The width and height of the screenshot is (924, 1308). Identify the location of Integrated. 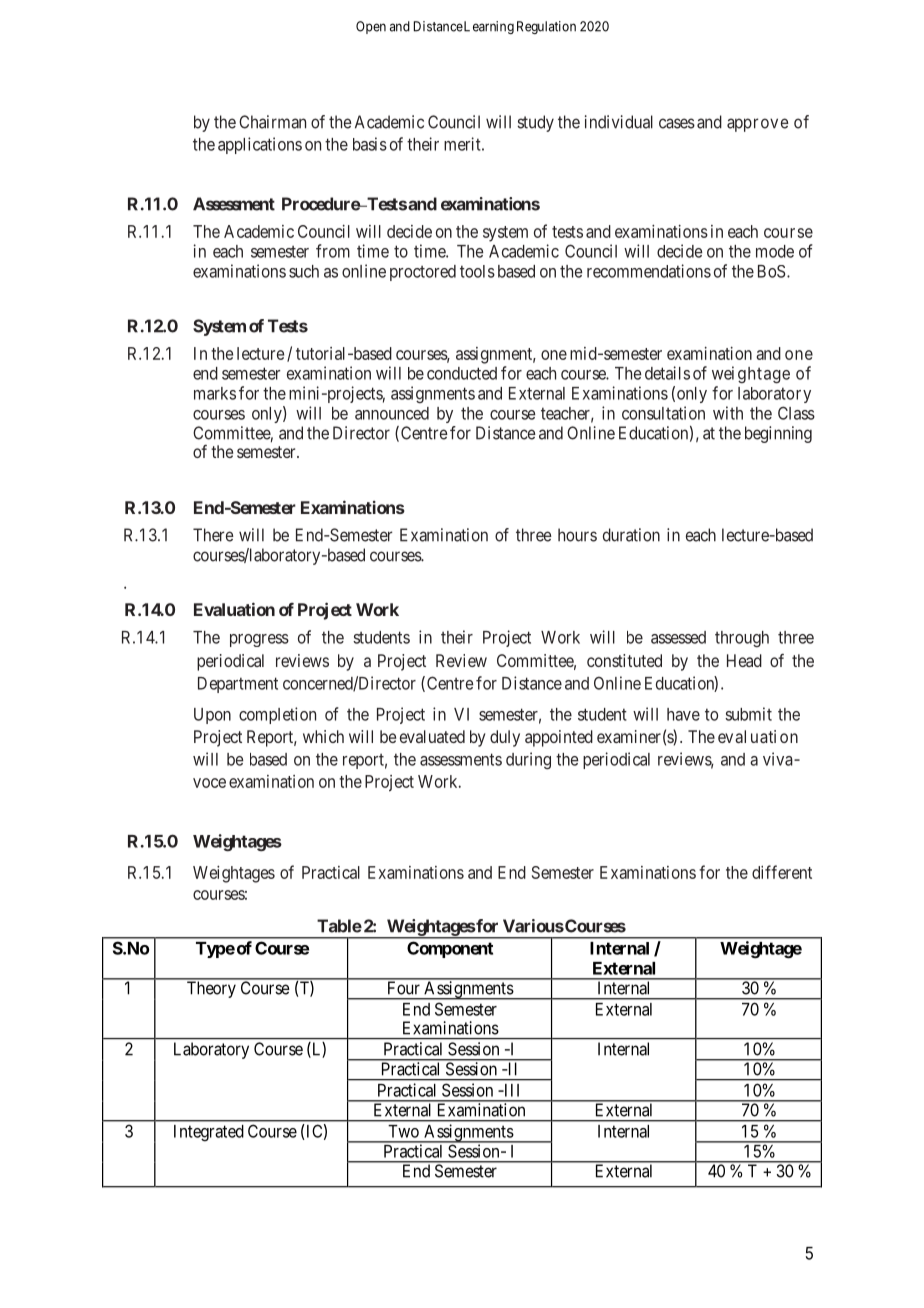
(209, 1133).
